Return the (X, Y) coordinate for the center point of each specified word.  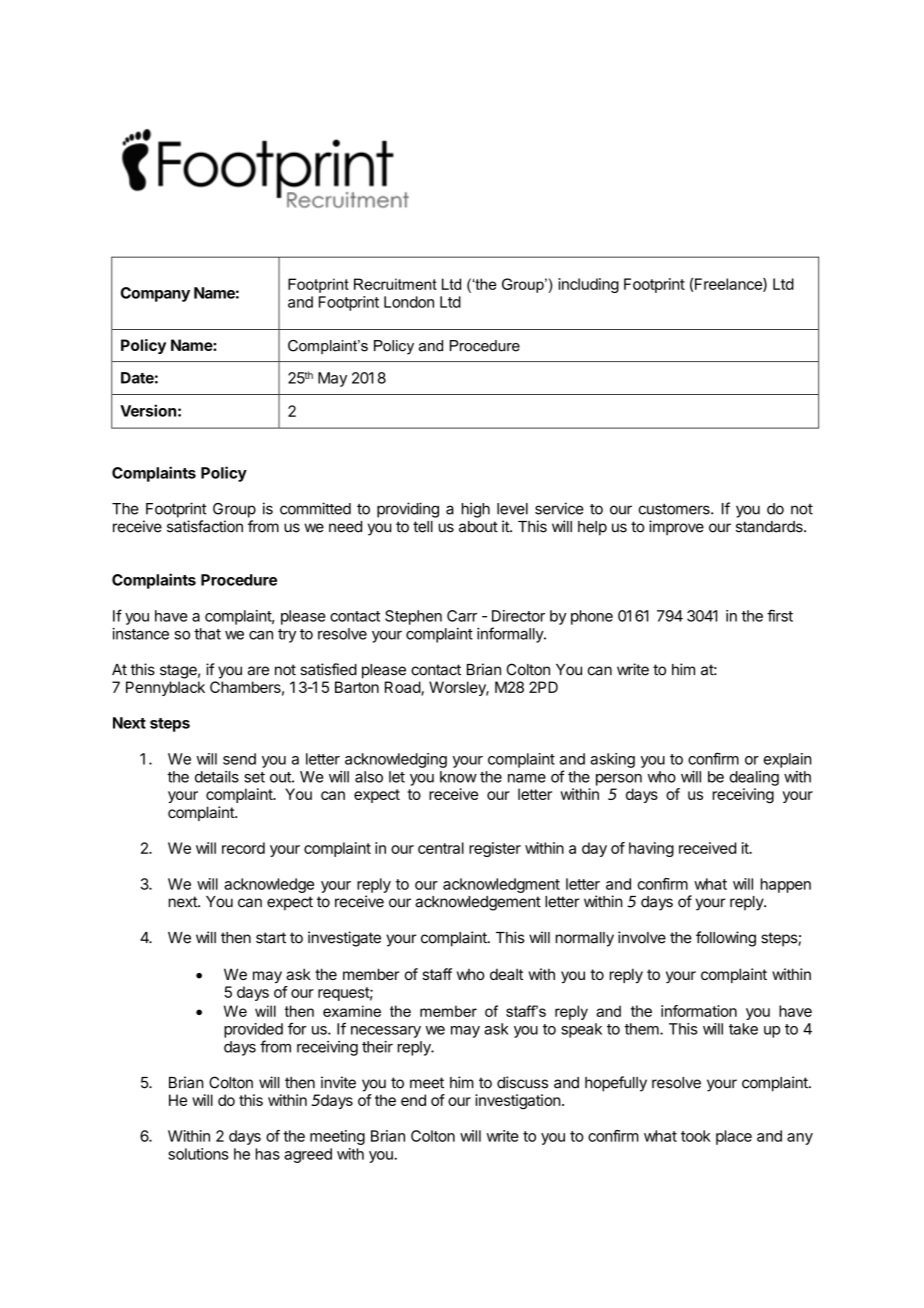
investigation (518, 1101)
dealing (754, 778)
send (239, 759)
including (588, 285)
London (409, 302)
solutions (198, 1154)
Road (403, 688)
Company (155, 294)
